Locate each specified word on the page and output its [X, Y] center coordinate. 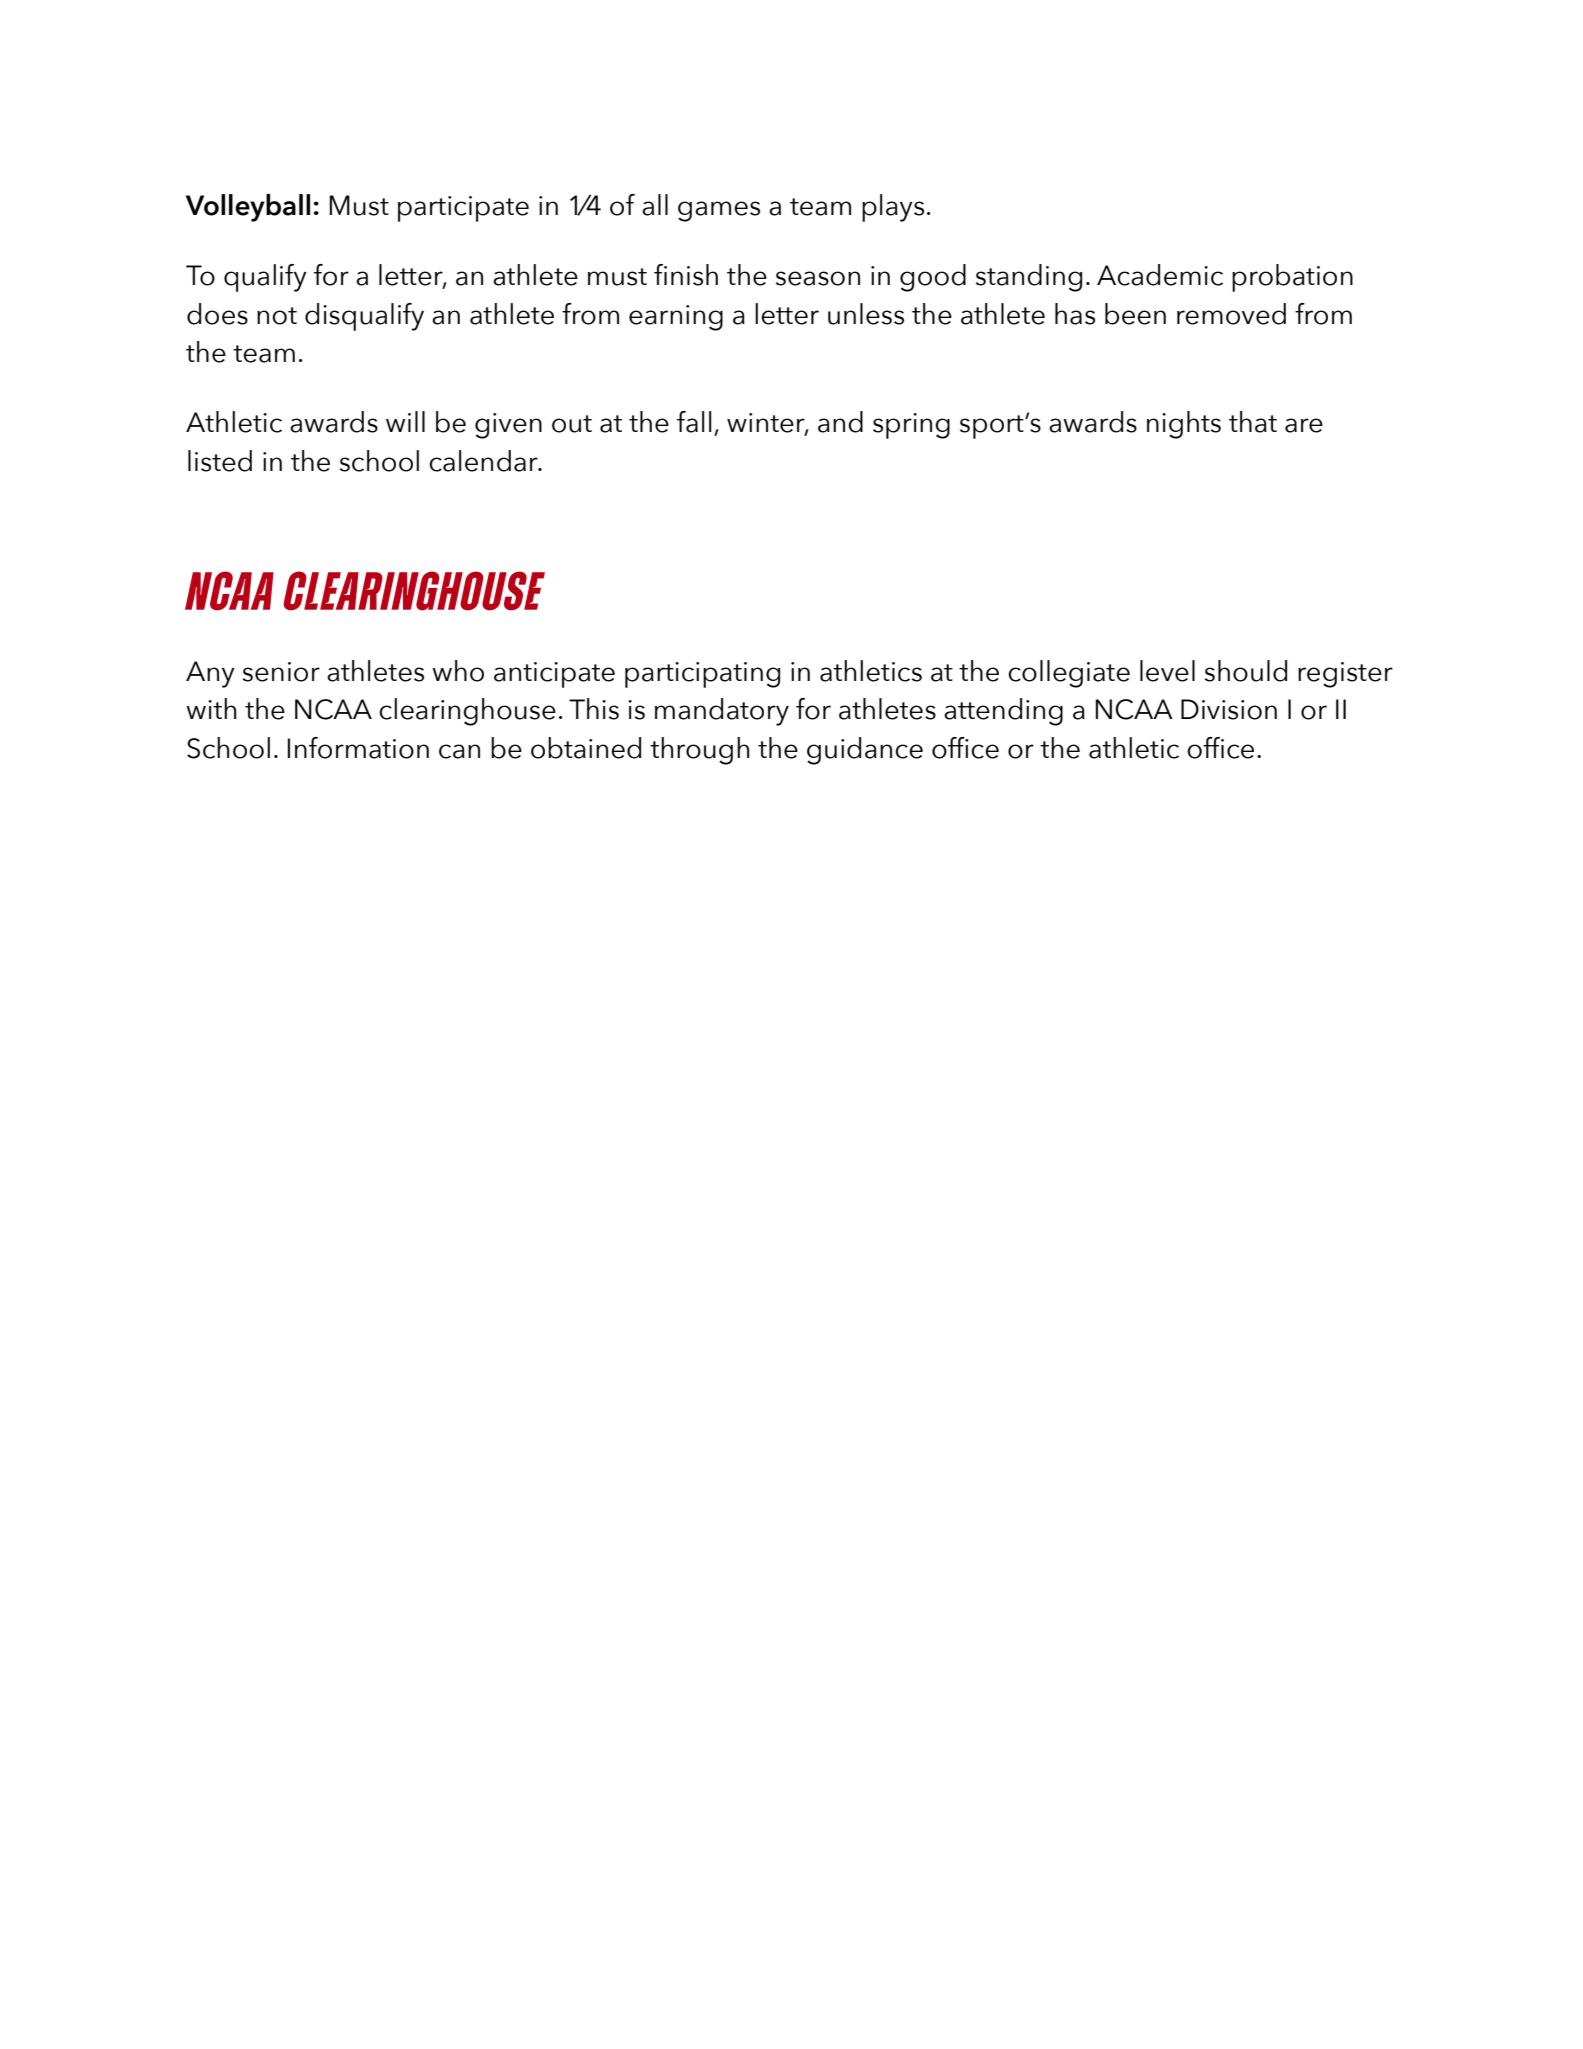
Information [358, 748]
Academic [1160, 275]
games [719, 211]
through [699, 751]
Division [1229, 709]
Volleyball [248, 208]
